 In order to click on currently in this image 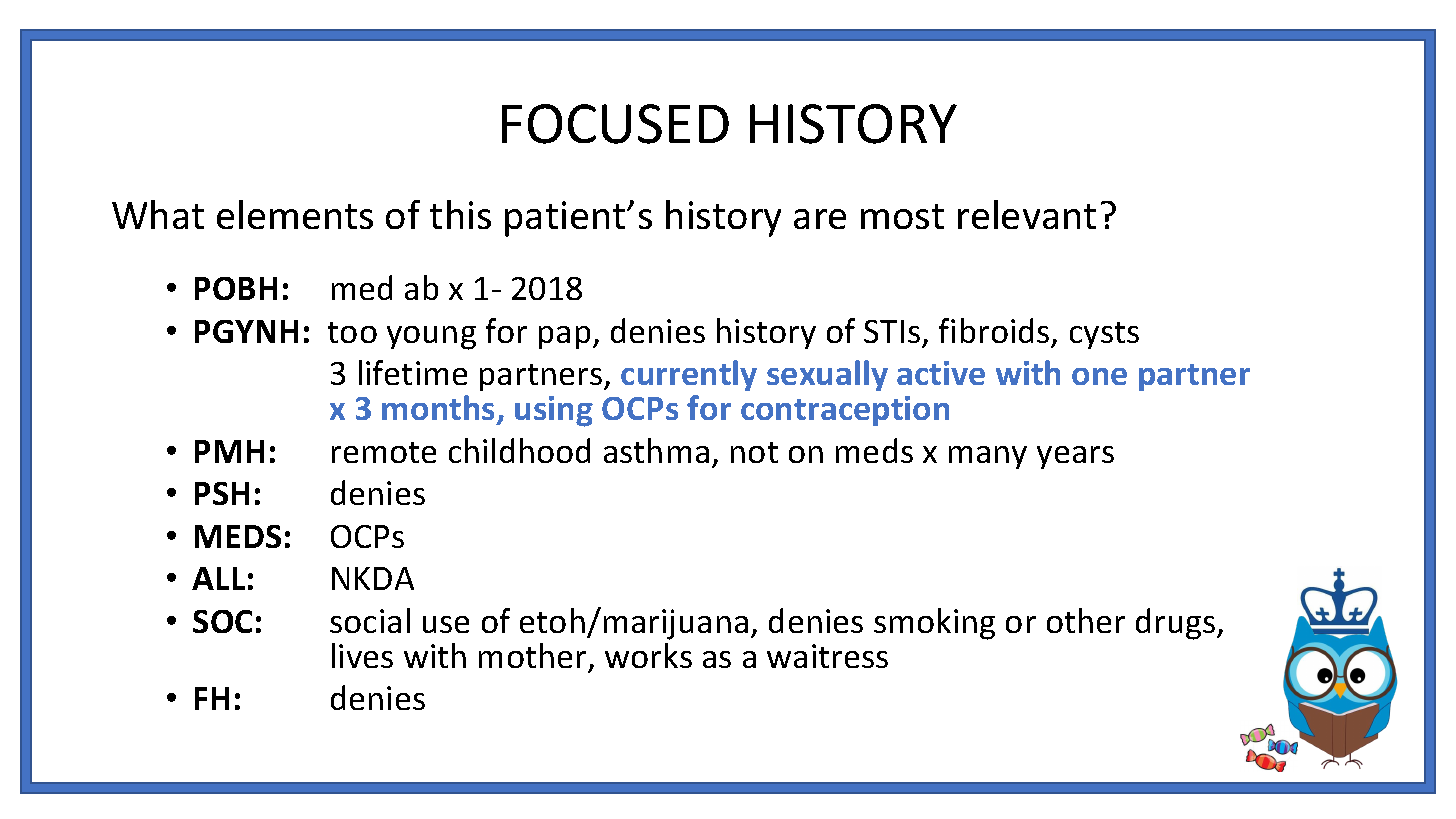, I will do `click(689, 375)`.
